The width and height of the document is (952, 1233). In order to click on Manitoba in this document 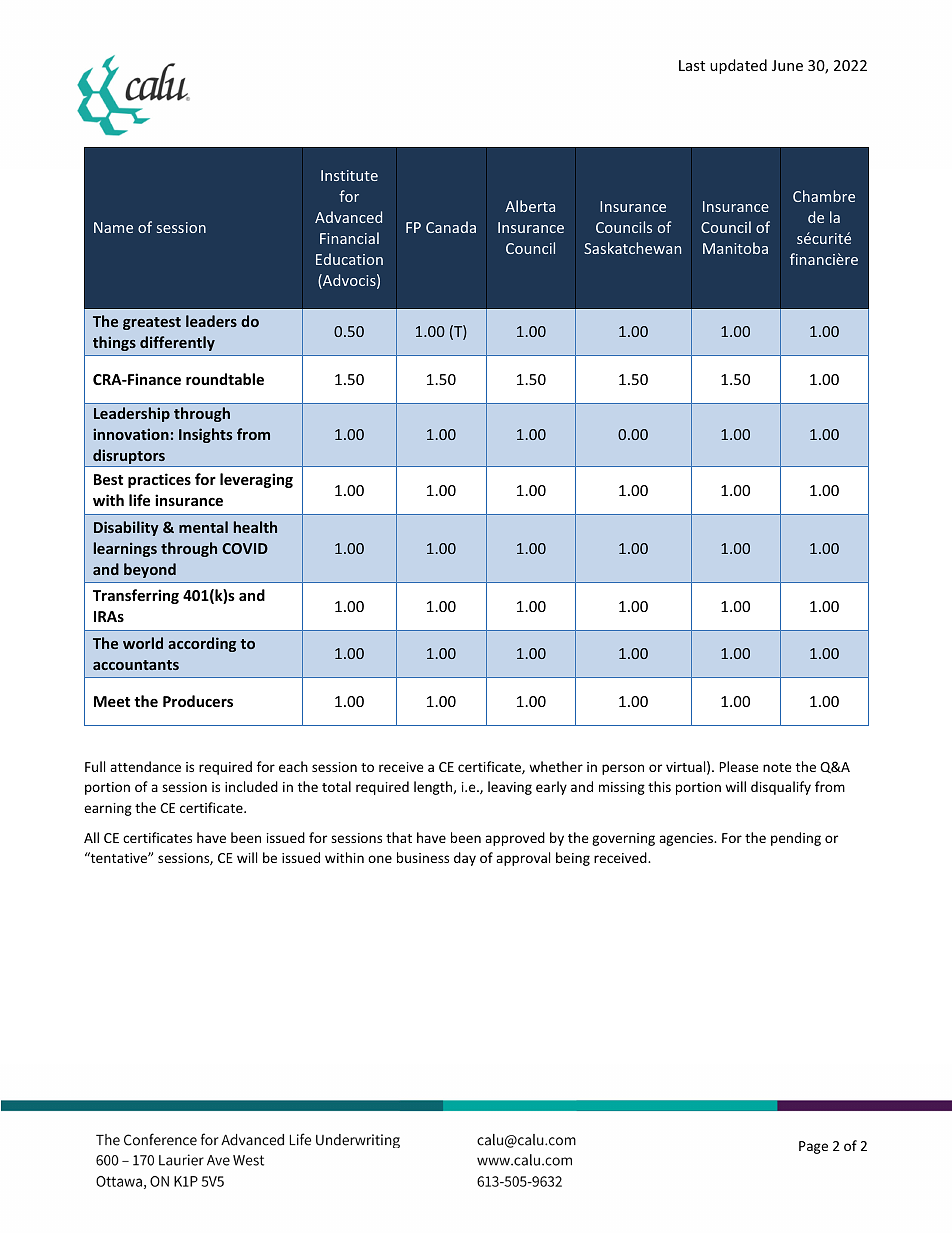, I will do `click(735, 248)`.
